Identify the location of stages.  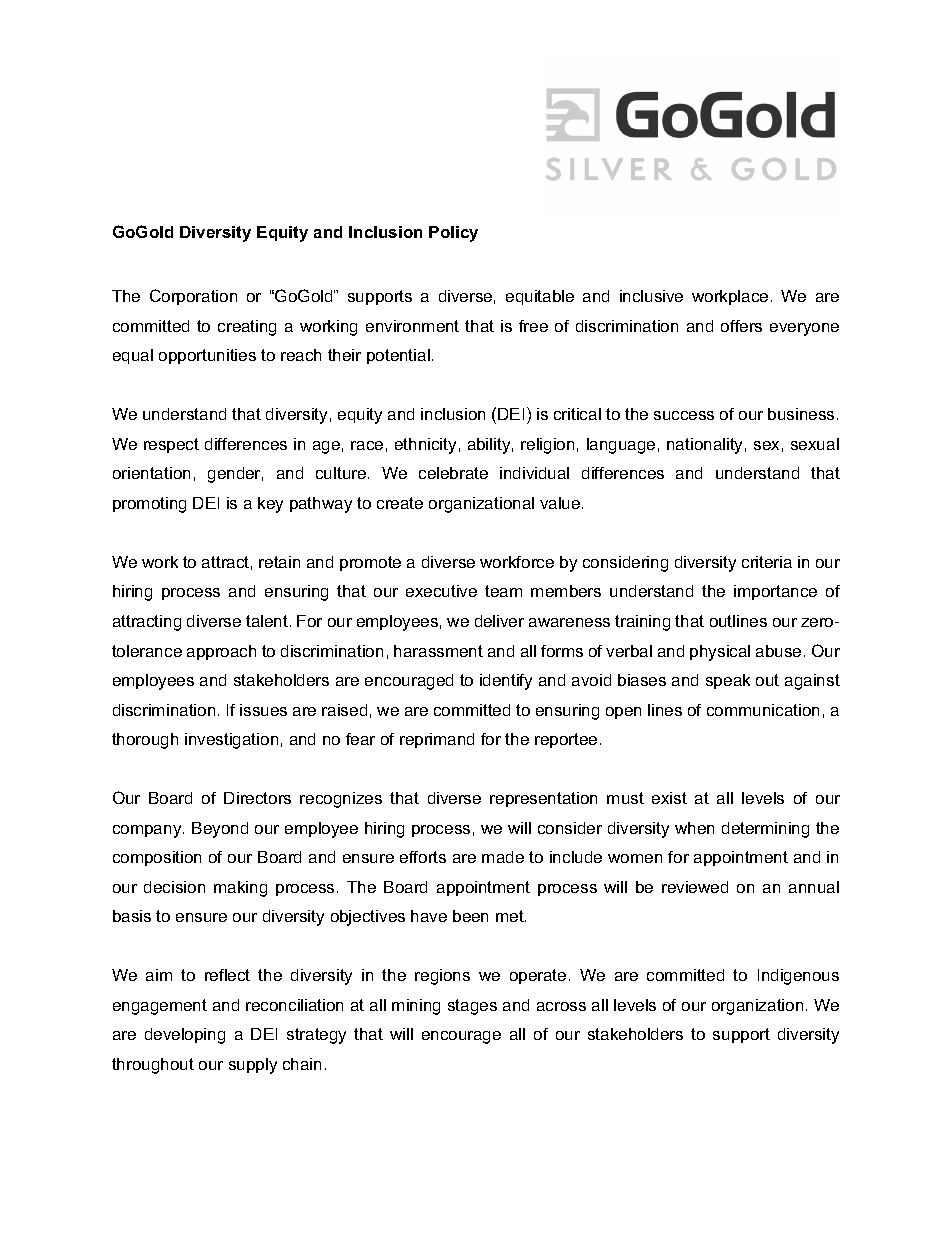
(472, 1007).
